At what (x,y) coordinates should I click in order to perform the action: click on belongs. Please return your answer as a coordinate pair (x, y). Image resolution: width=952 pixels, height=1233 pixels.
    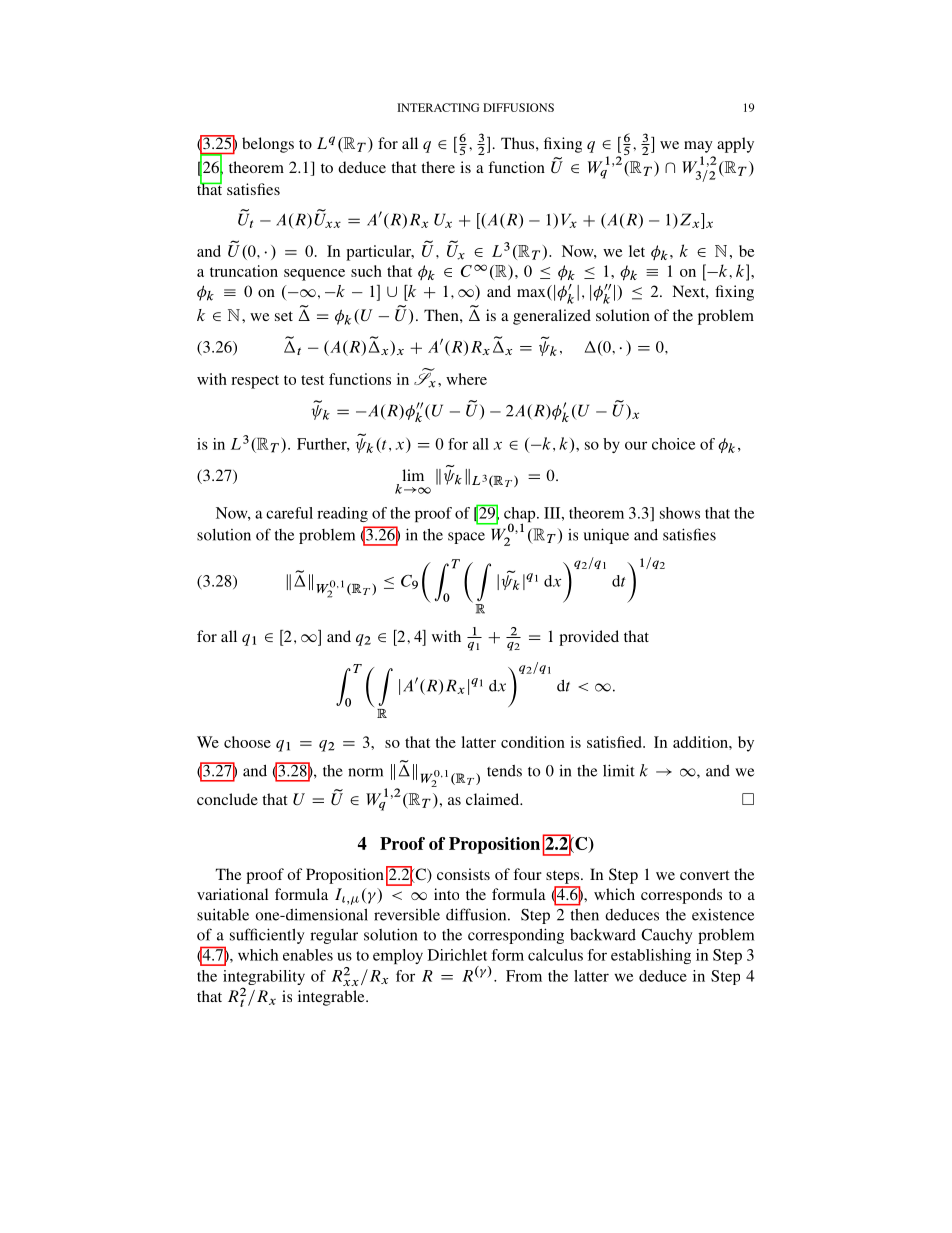
    Looking at the image, I should click on (268, 145).
